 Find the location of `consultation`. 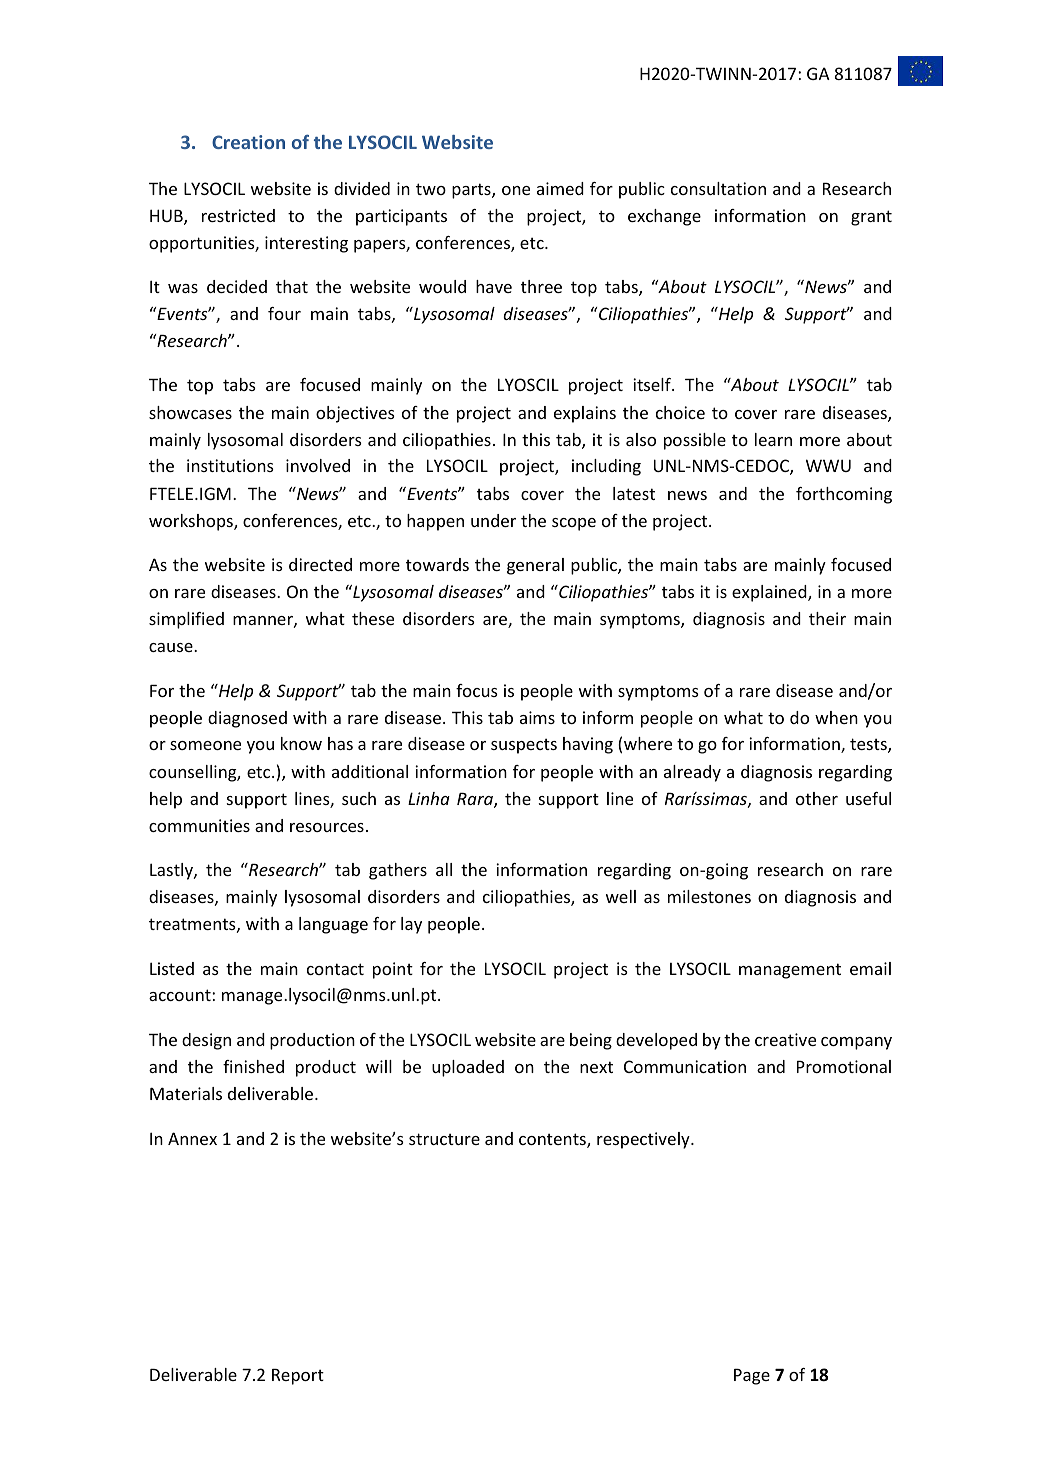

consultation is located at coordinates (718, 188).
